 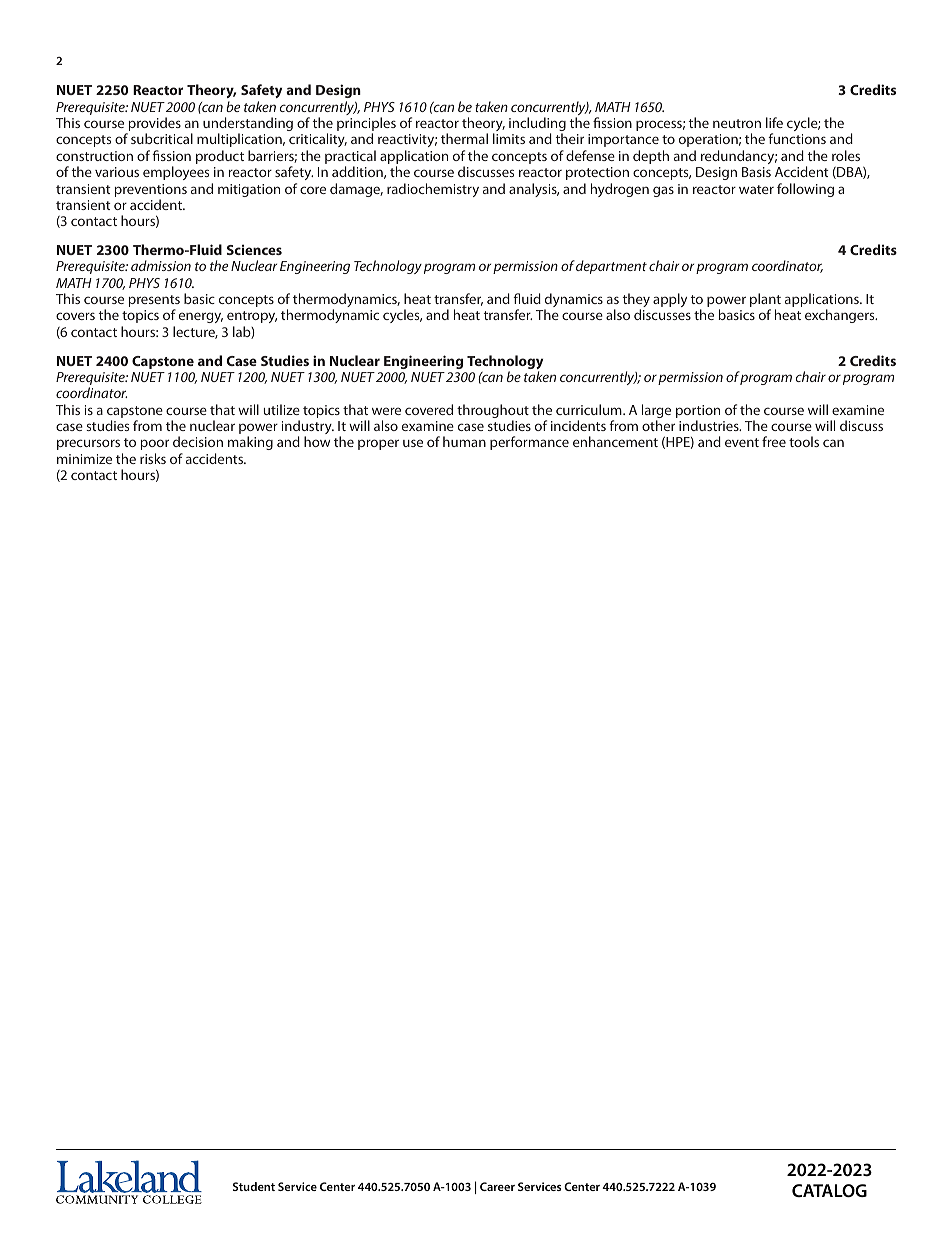 What do you see at coordinates (497, 1186) in the screenshot?
I see `Career` at bounding box center [497, 1186].
